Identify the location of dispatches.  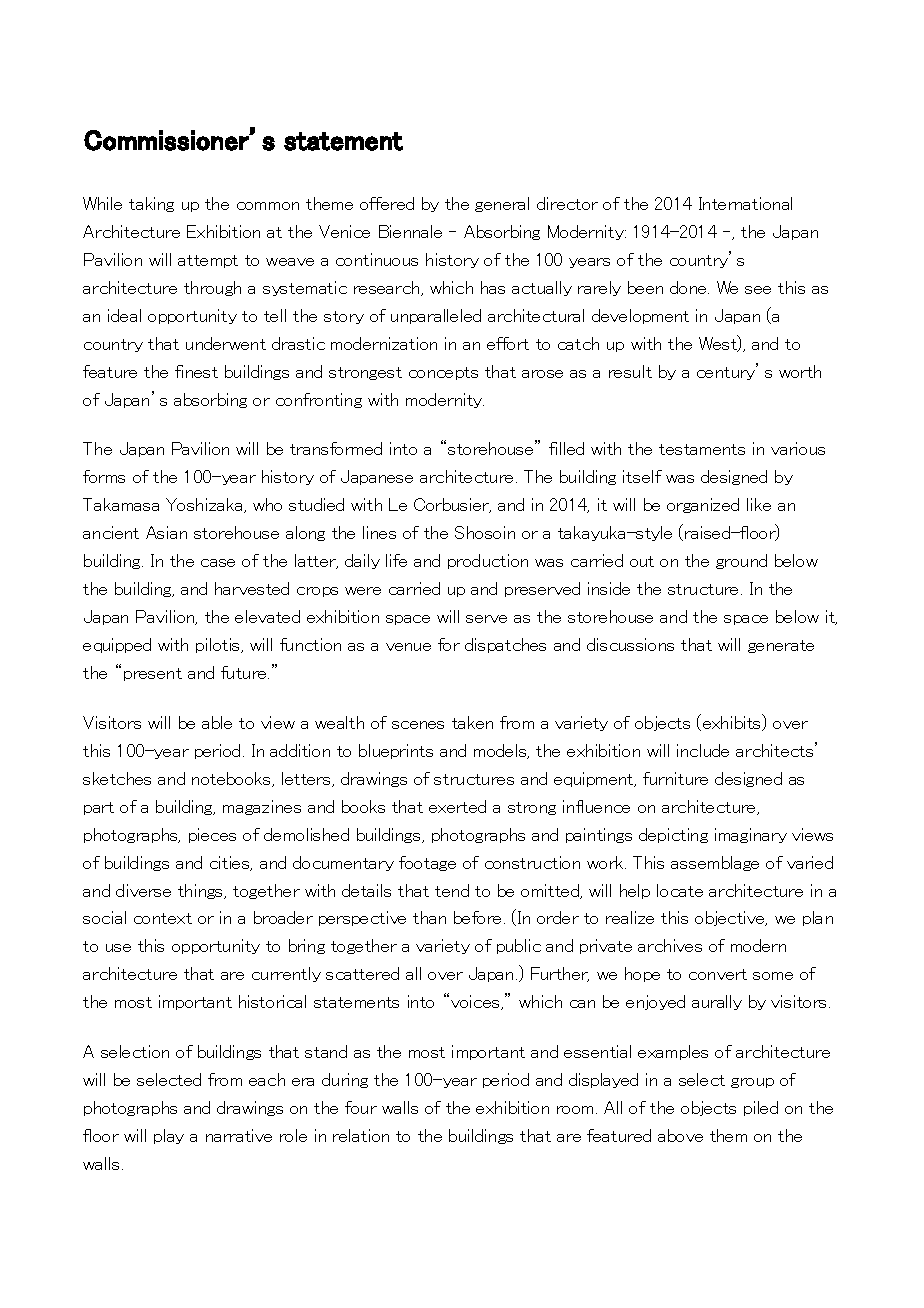
(505, 645).
